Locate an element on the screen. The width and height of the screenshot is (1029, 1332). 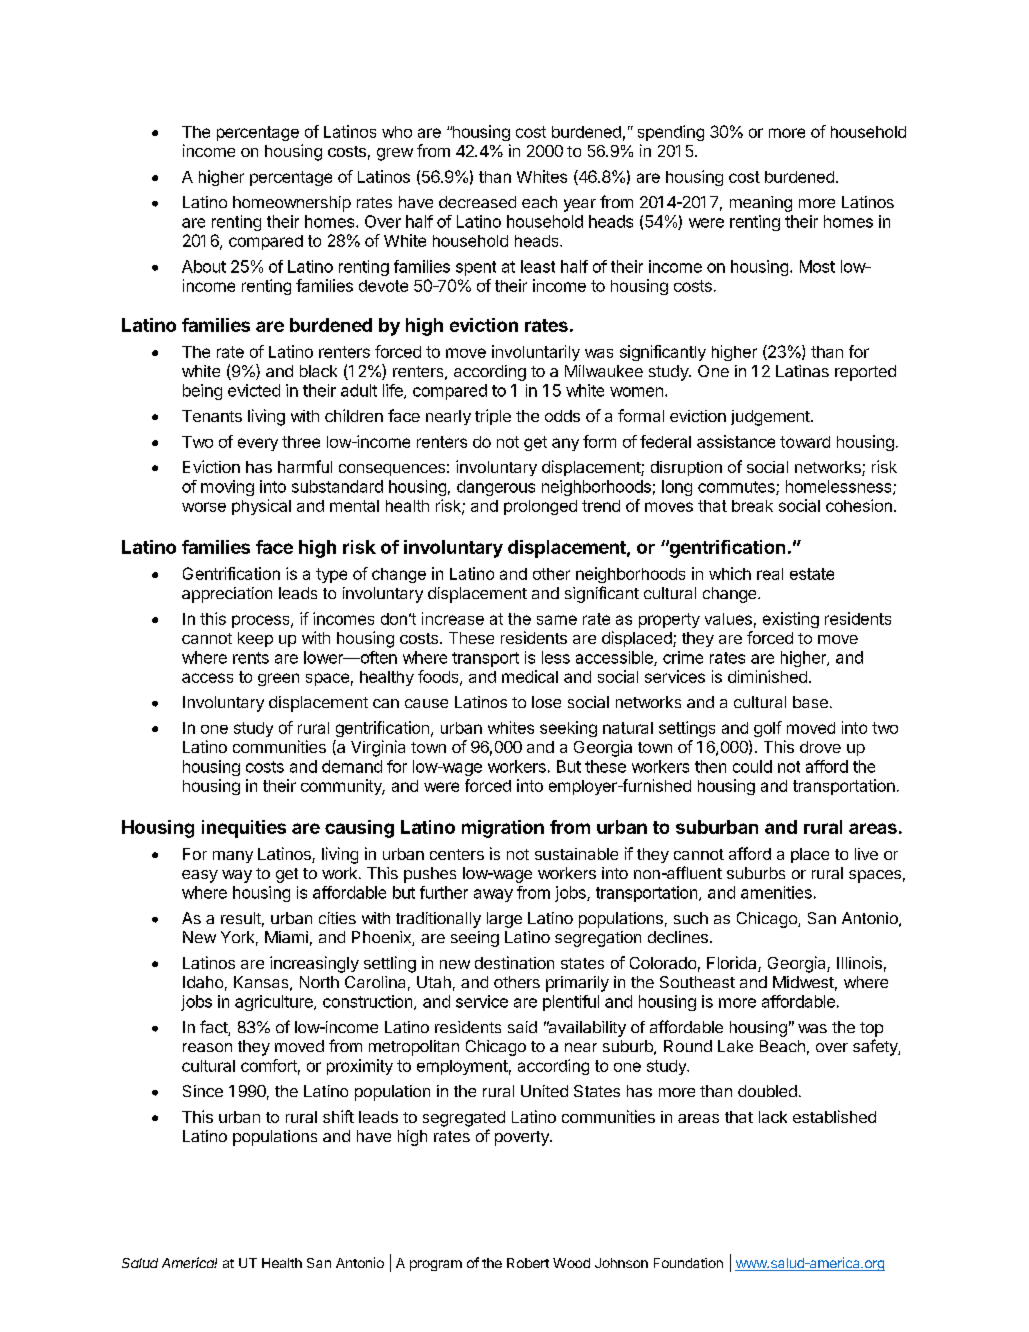
Foundation is located at coordinates (688, 1263).
